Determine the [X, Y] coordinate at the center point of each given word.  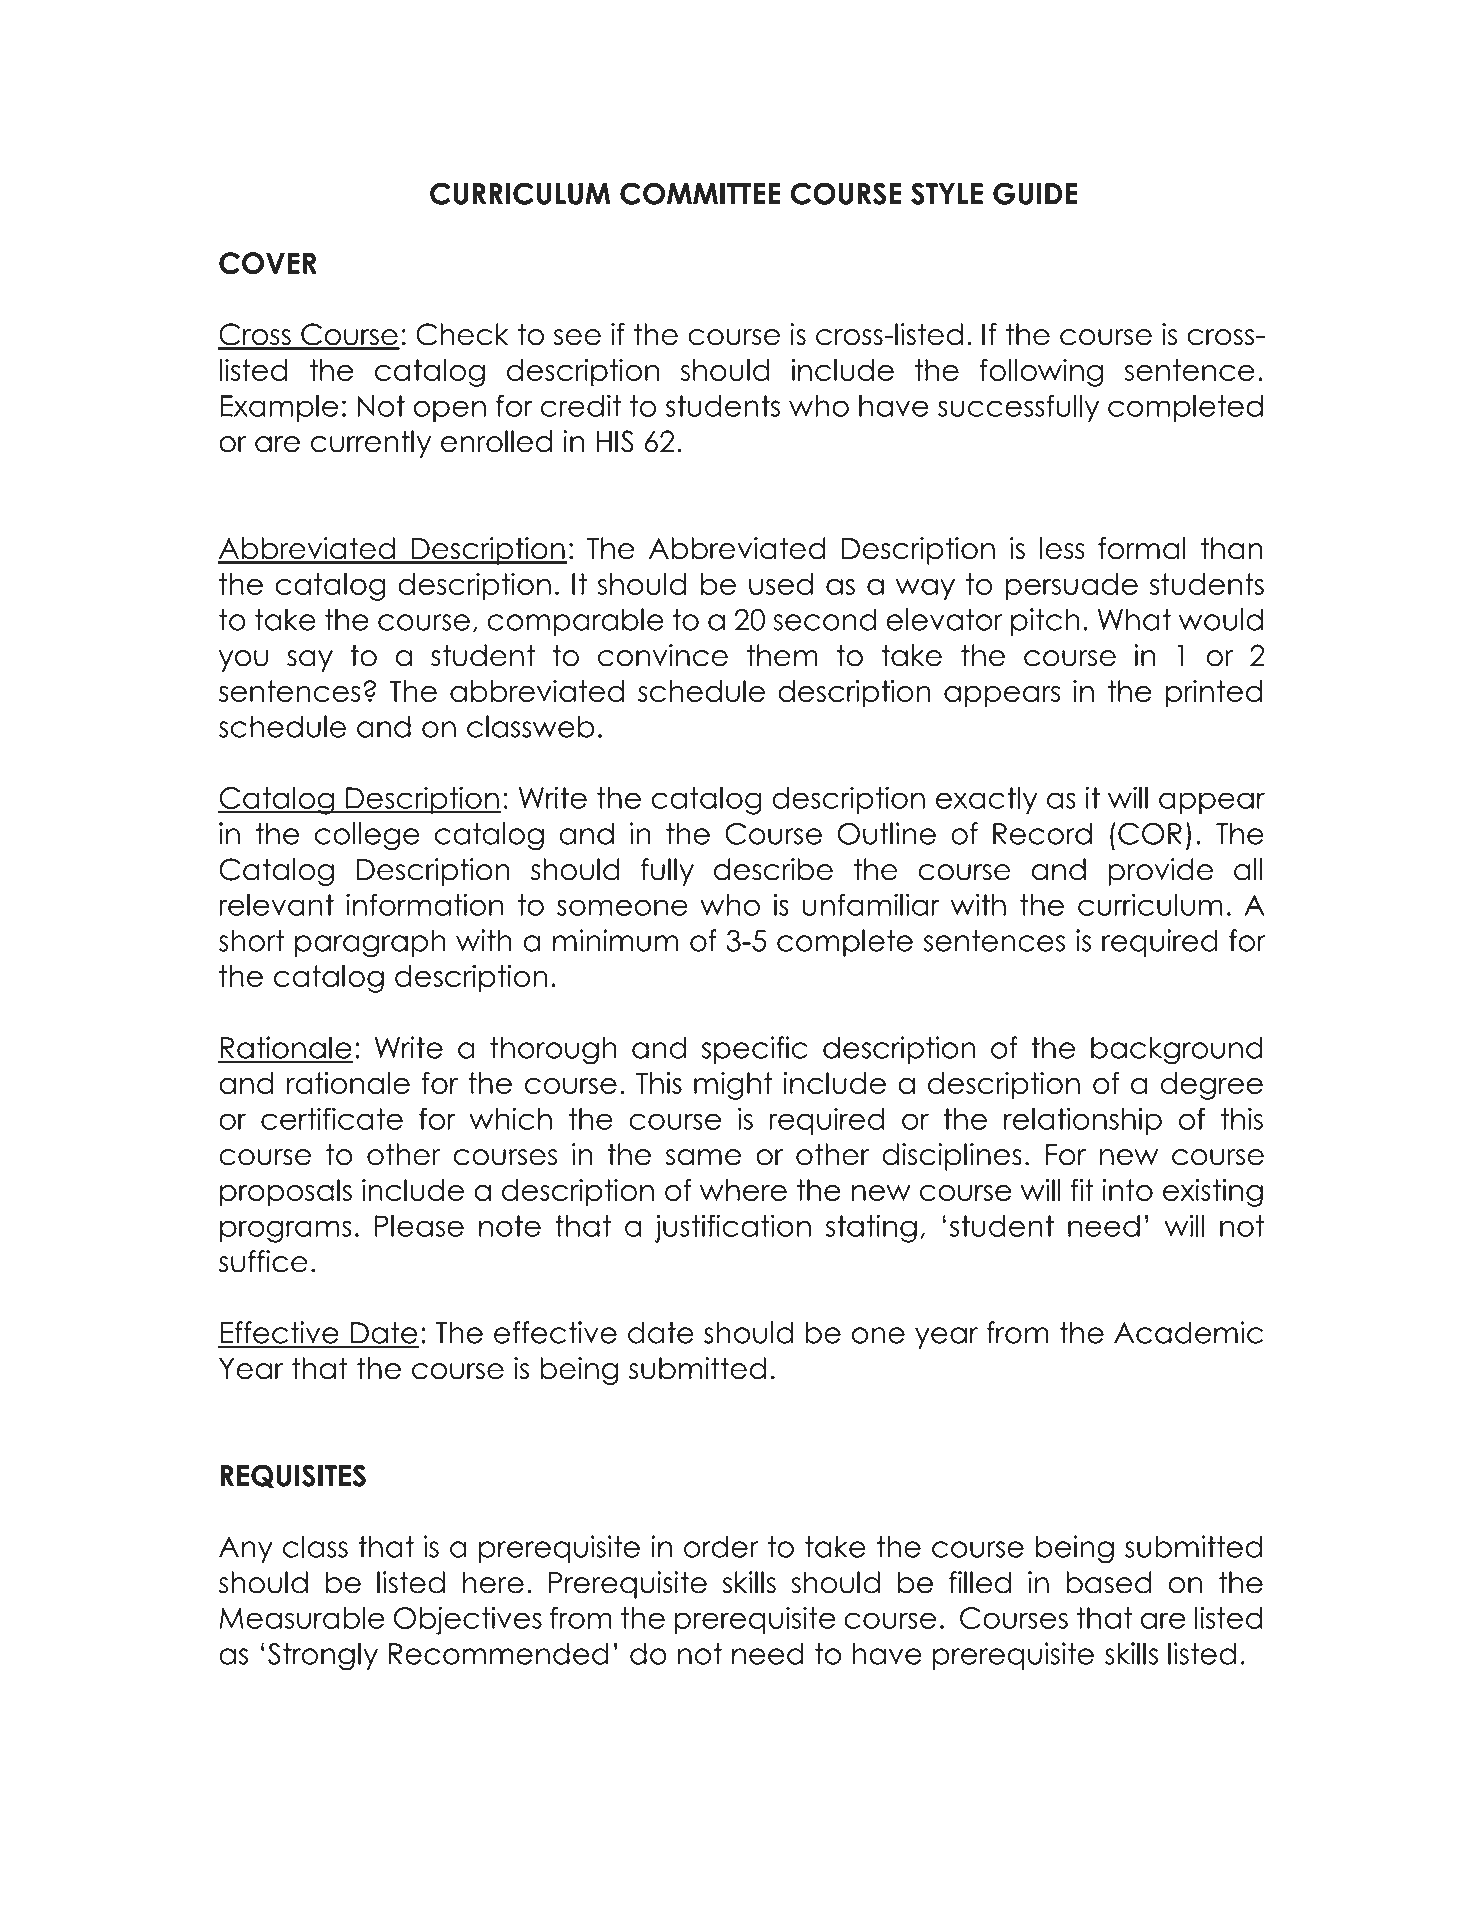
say [310, 661]
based [1109, 1582]
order [721, 1546]
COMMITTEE [700, 193]
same [703, 1157]
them [782, 655]
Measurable [302, 1618]
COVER [268, 263]
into [1127, 1190]
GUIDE [1035, 193]
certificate [332, 1118]
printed [1213, 694]
